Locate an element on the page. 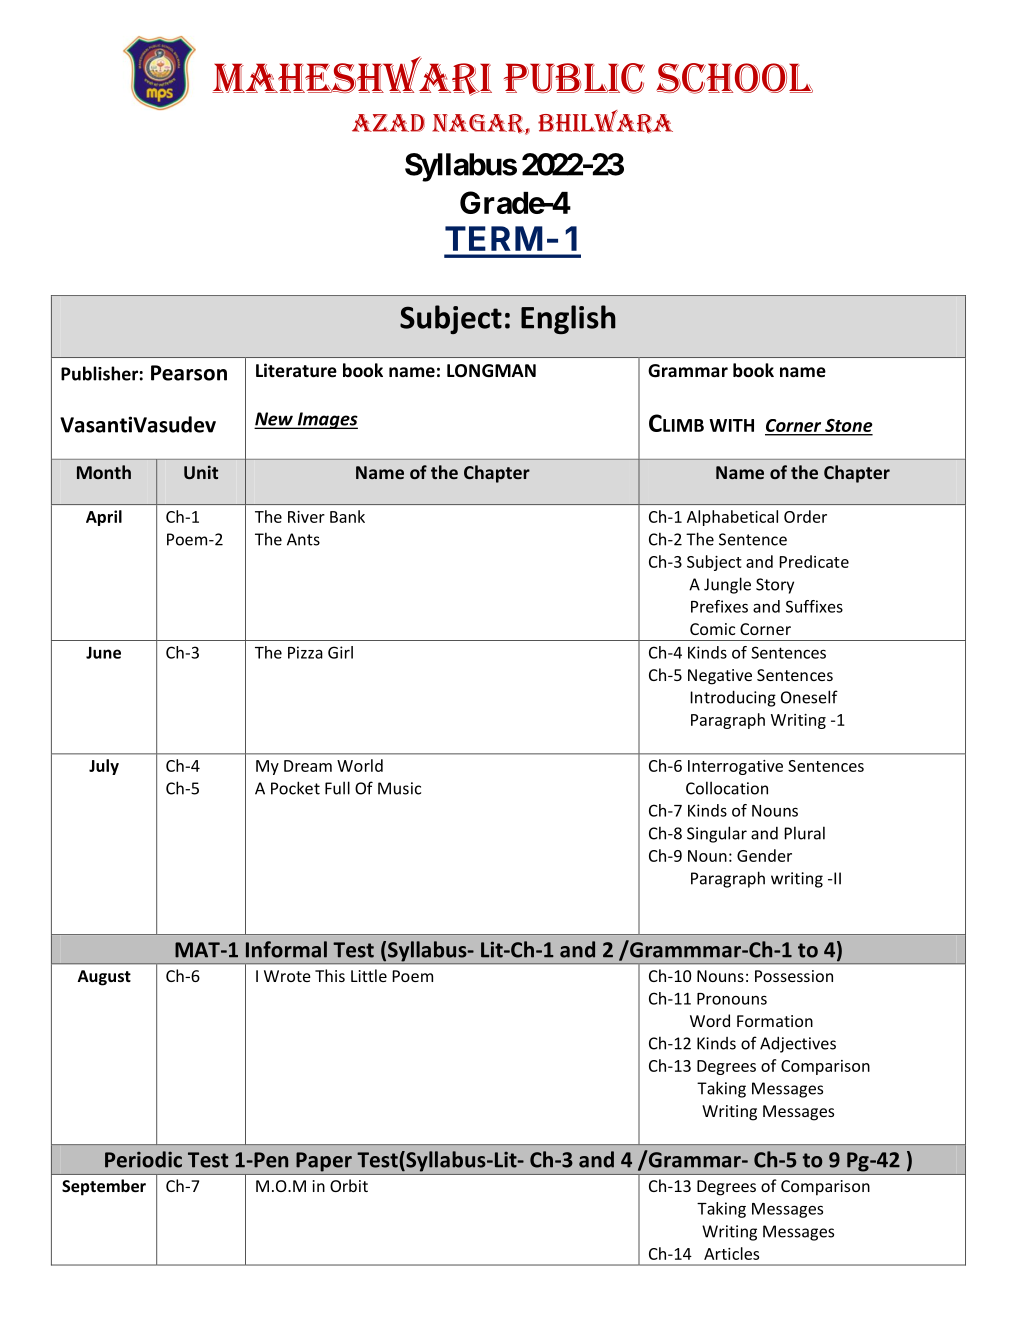 The height and width of the page is (1326, 1025). Negative is located at coordinates (720, 677).
